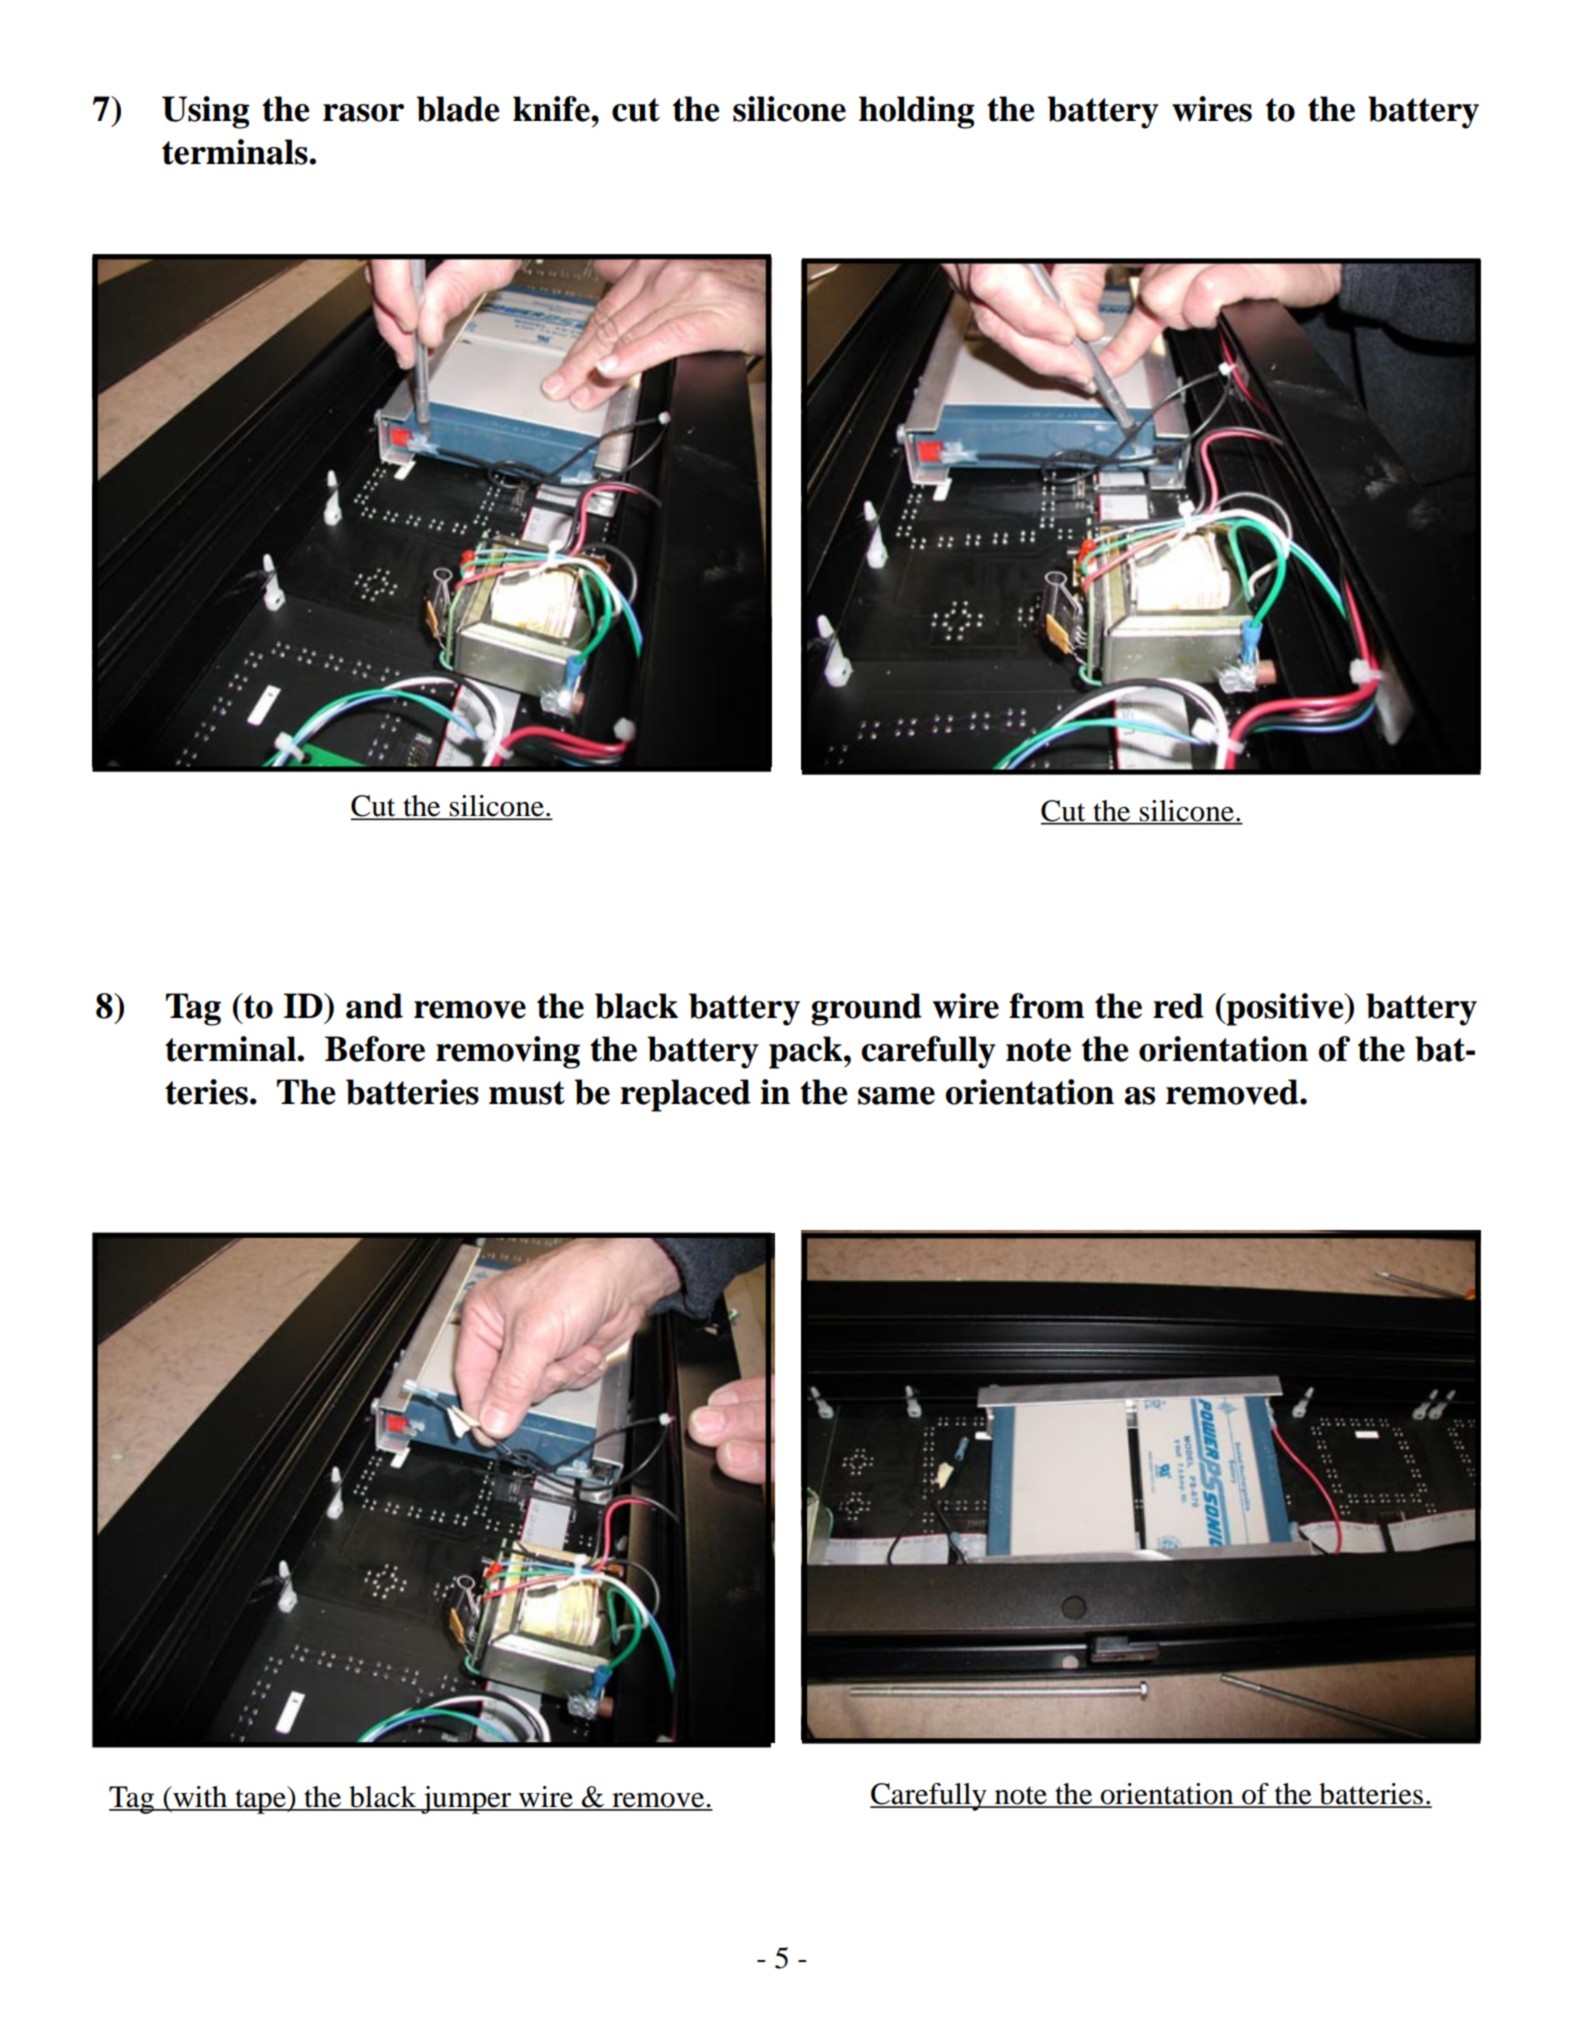  What do you see at coordinates (466, 1800) in the image?
I see `jumper` at bounding box center [466, 1800].
